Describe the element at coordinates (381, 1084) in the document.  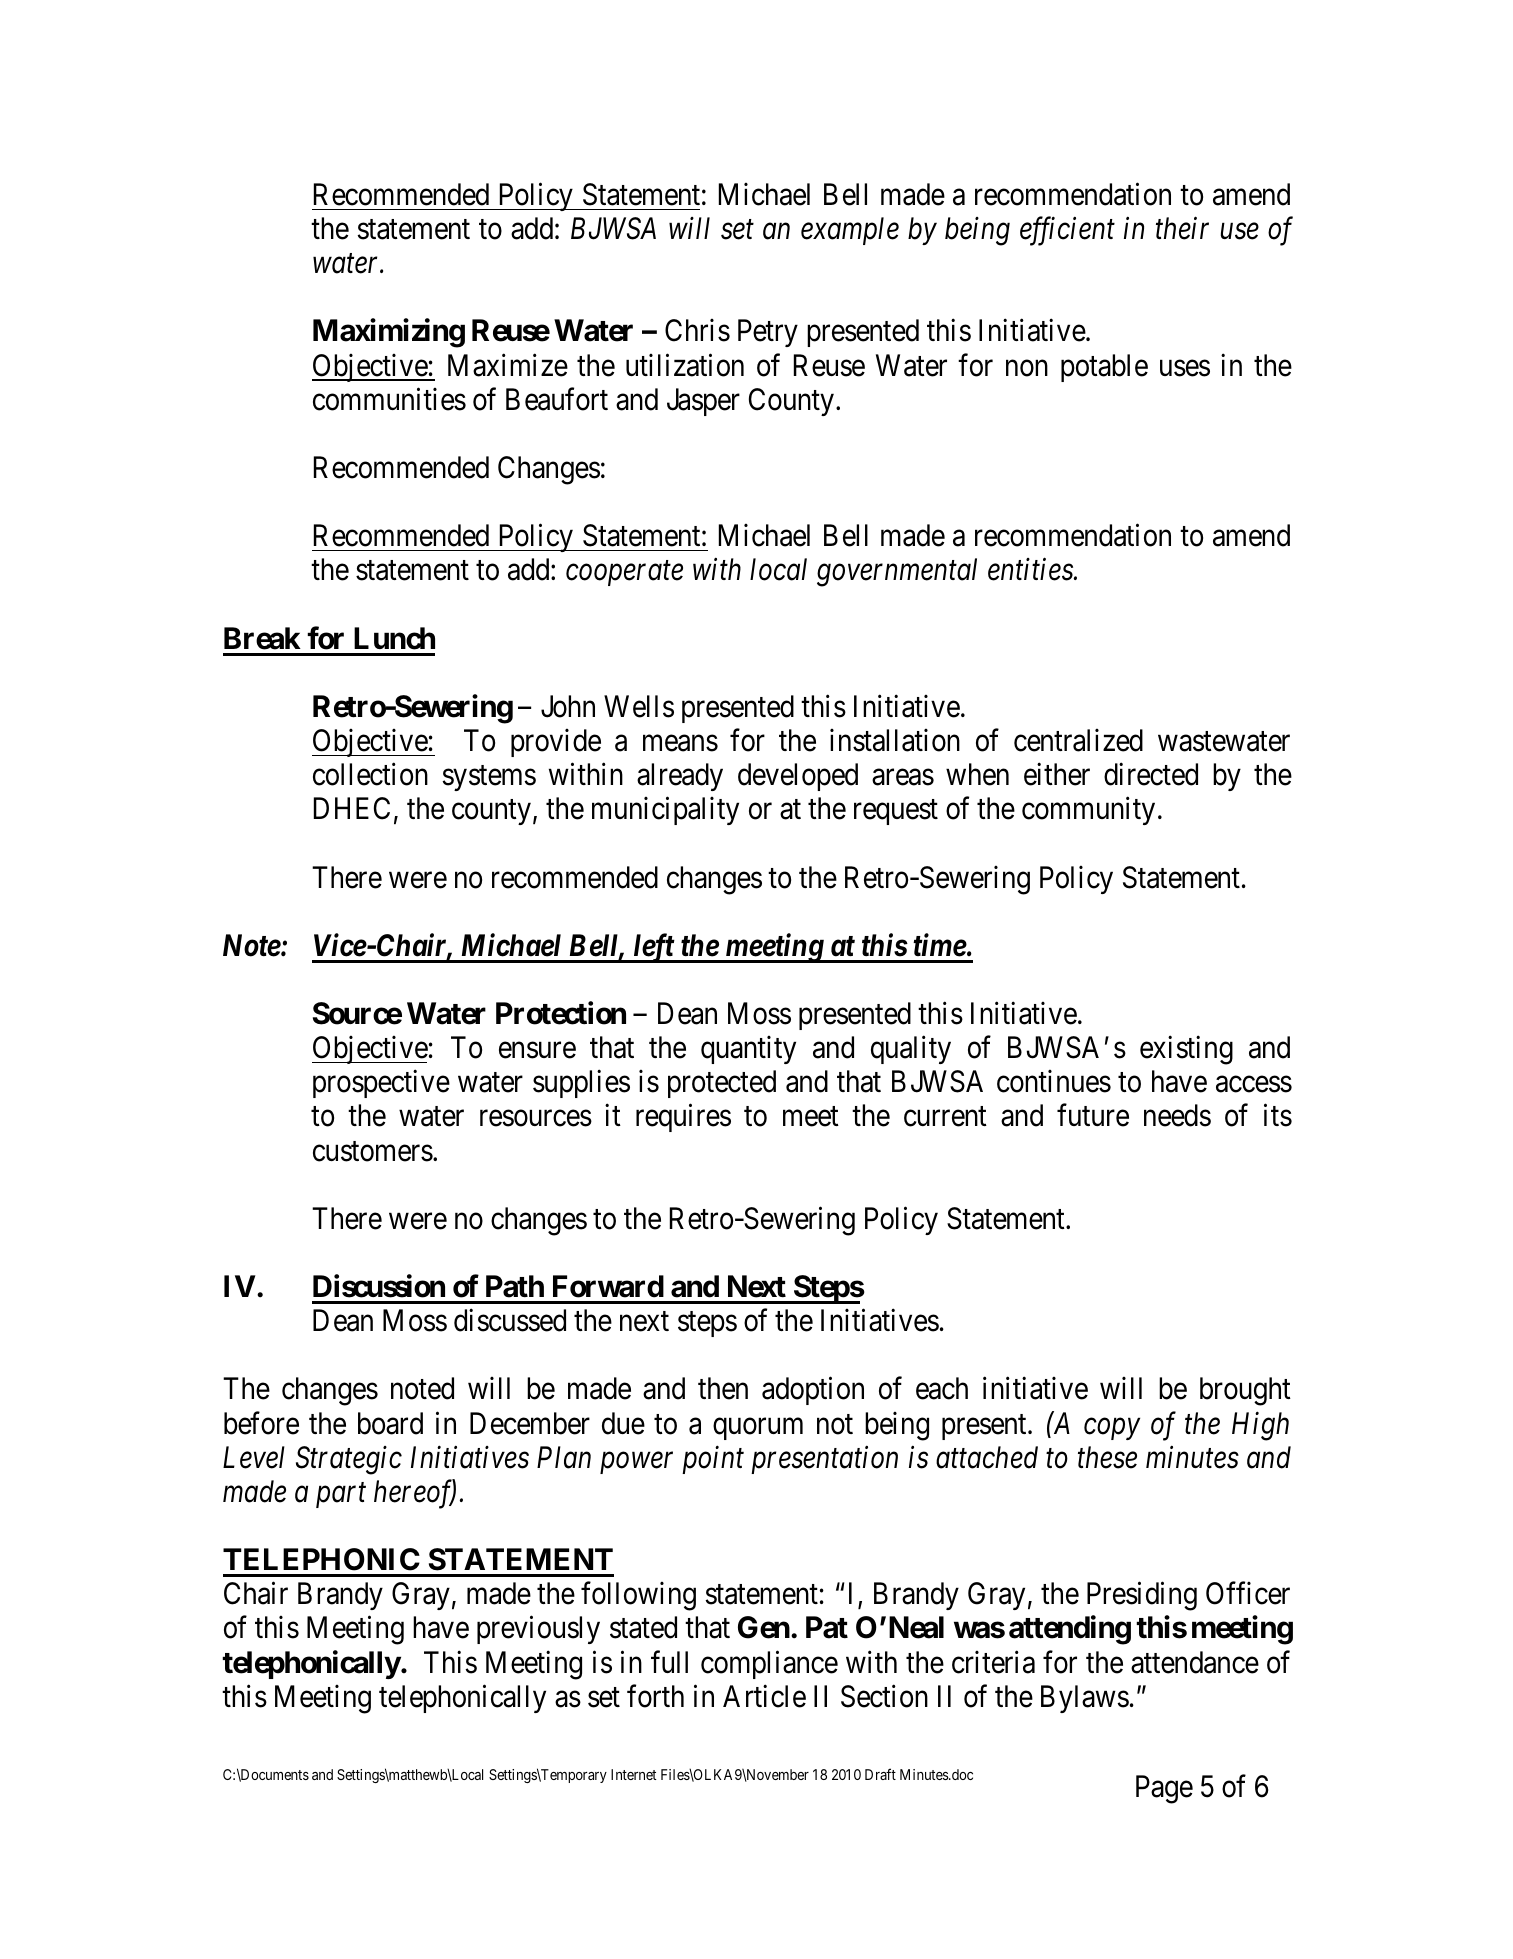
I see `prospective` at that location.
